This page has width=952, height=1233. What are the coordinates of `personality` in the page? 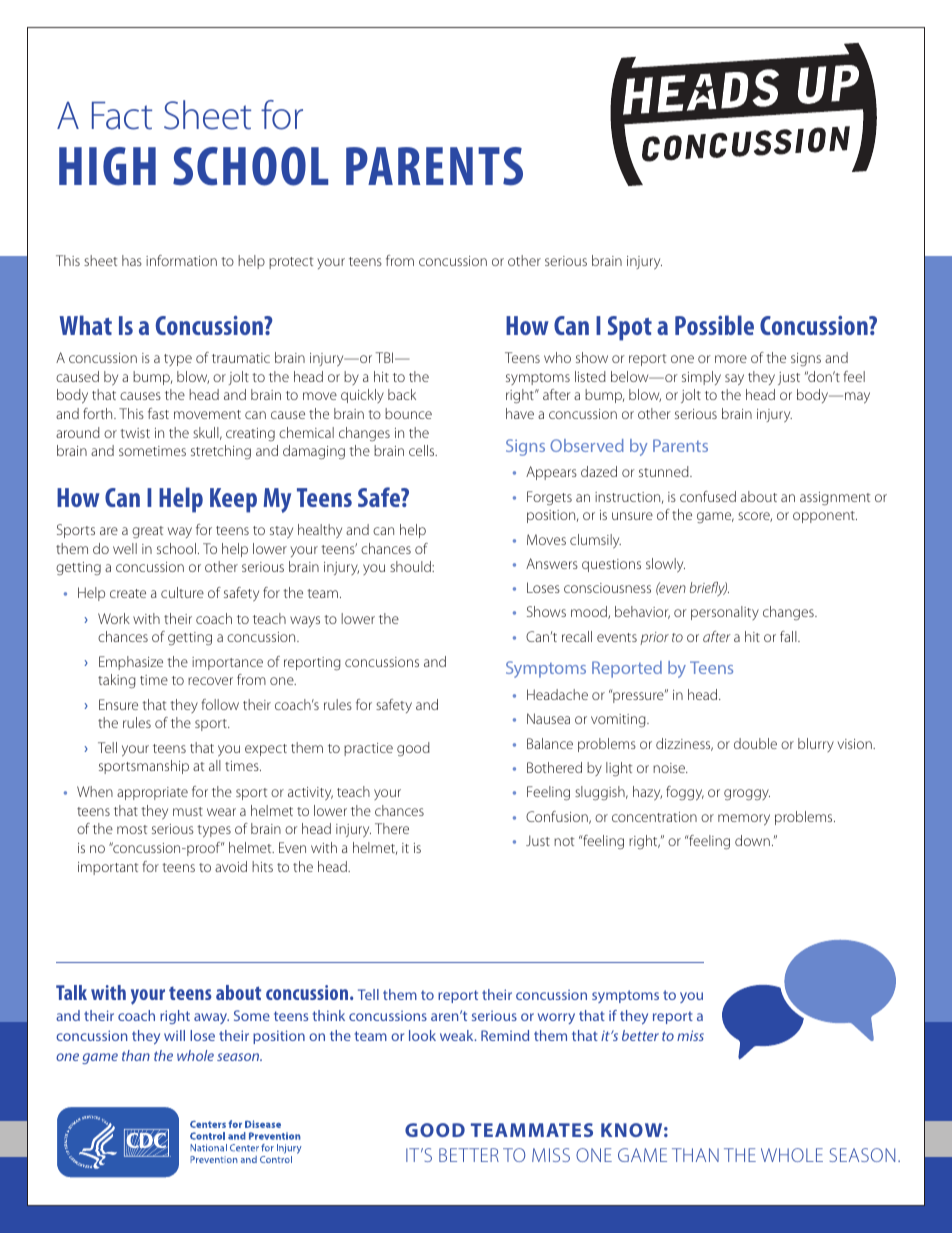 It's located at (725, 613).
